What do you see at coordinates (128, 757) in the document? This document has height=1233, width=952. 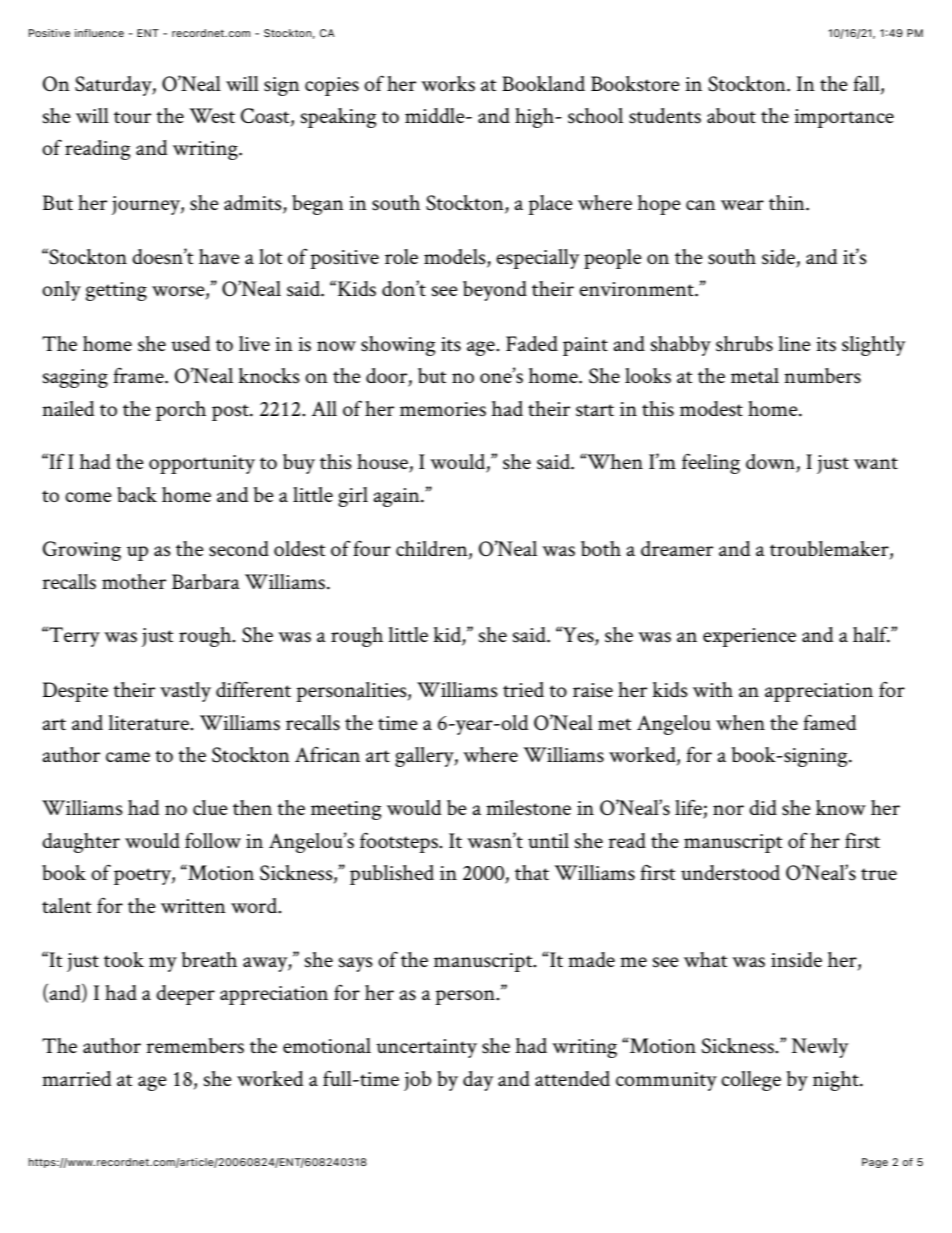 I see `came` at bounding box center [128, 757].
